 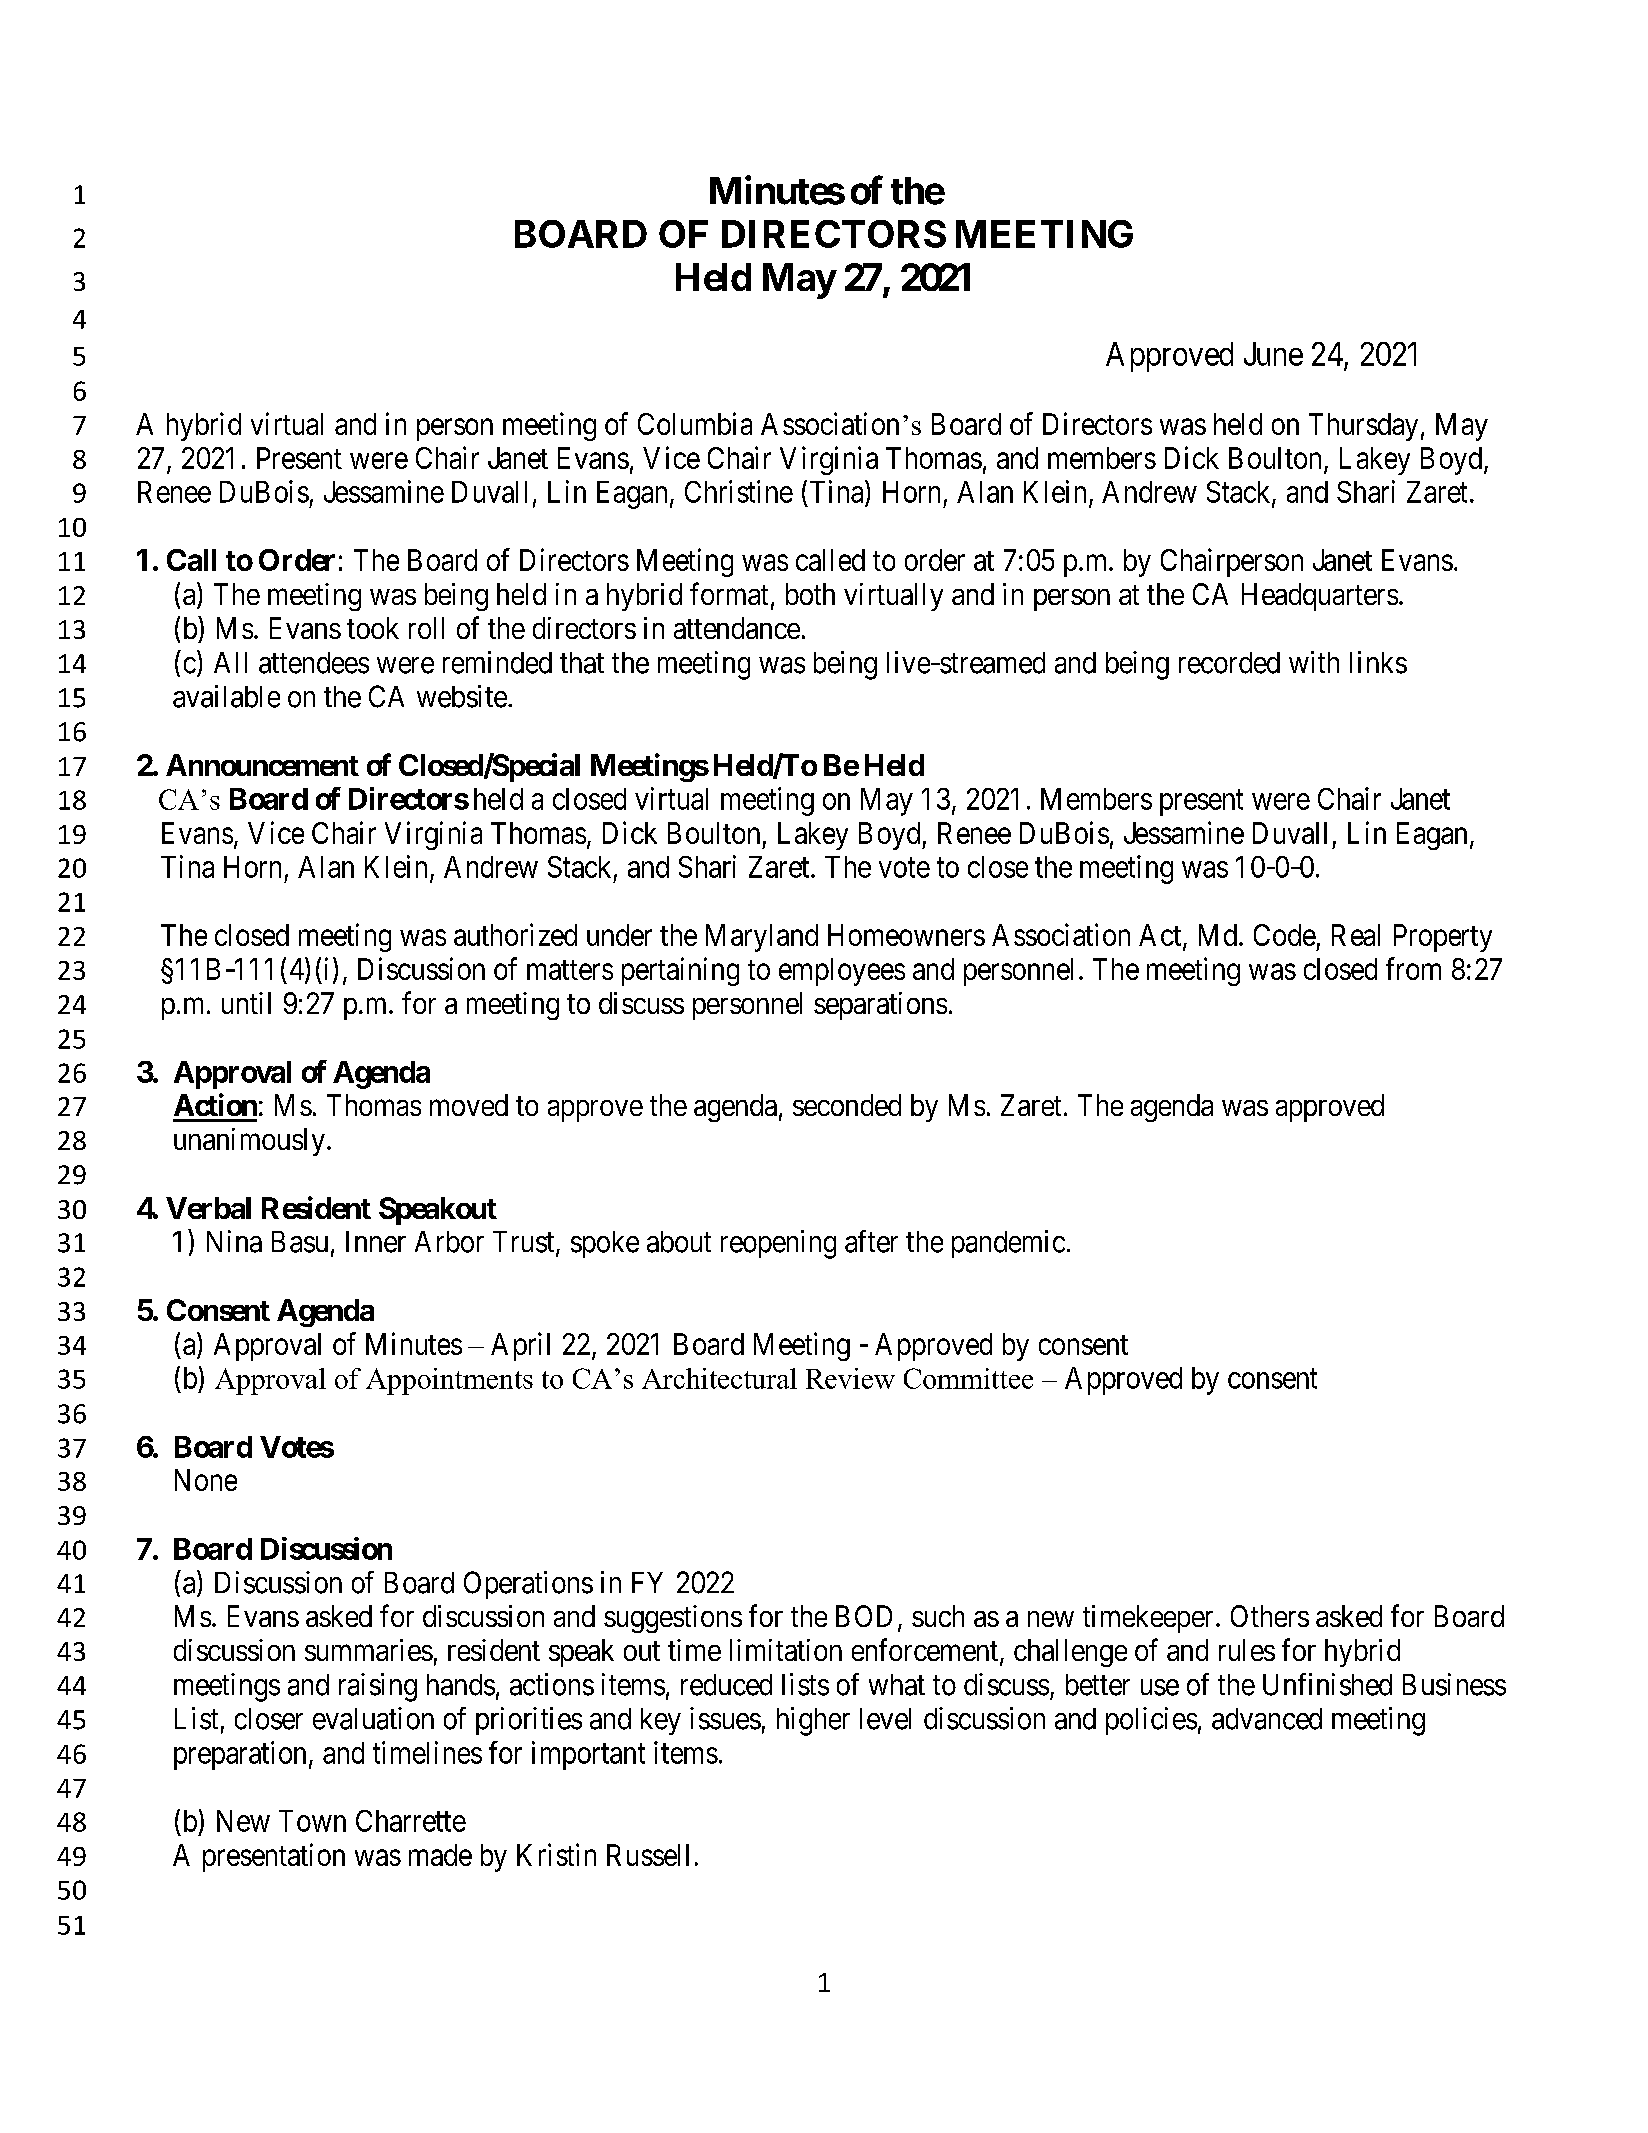 I want to click on June, so click(x=1273, y=354).
